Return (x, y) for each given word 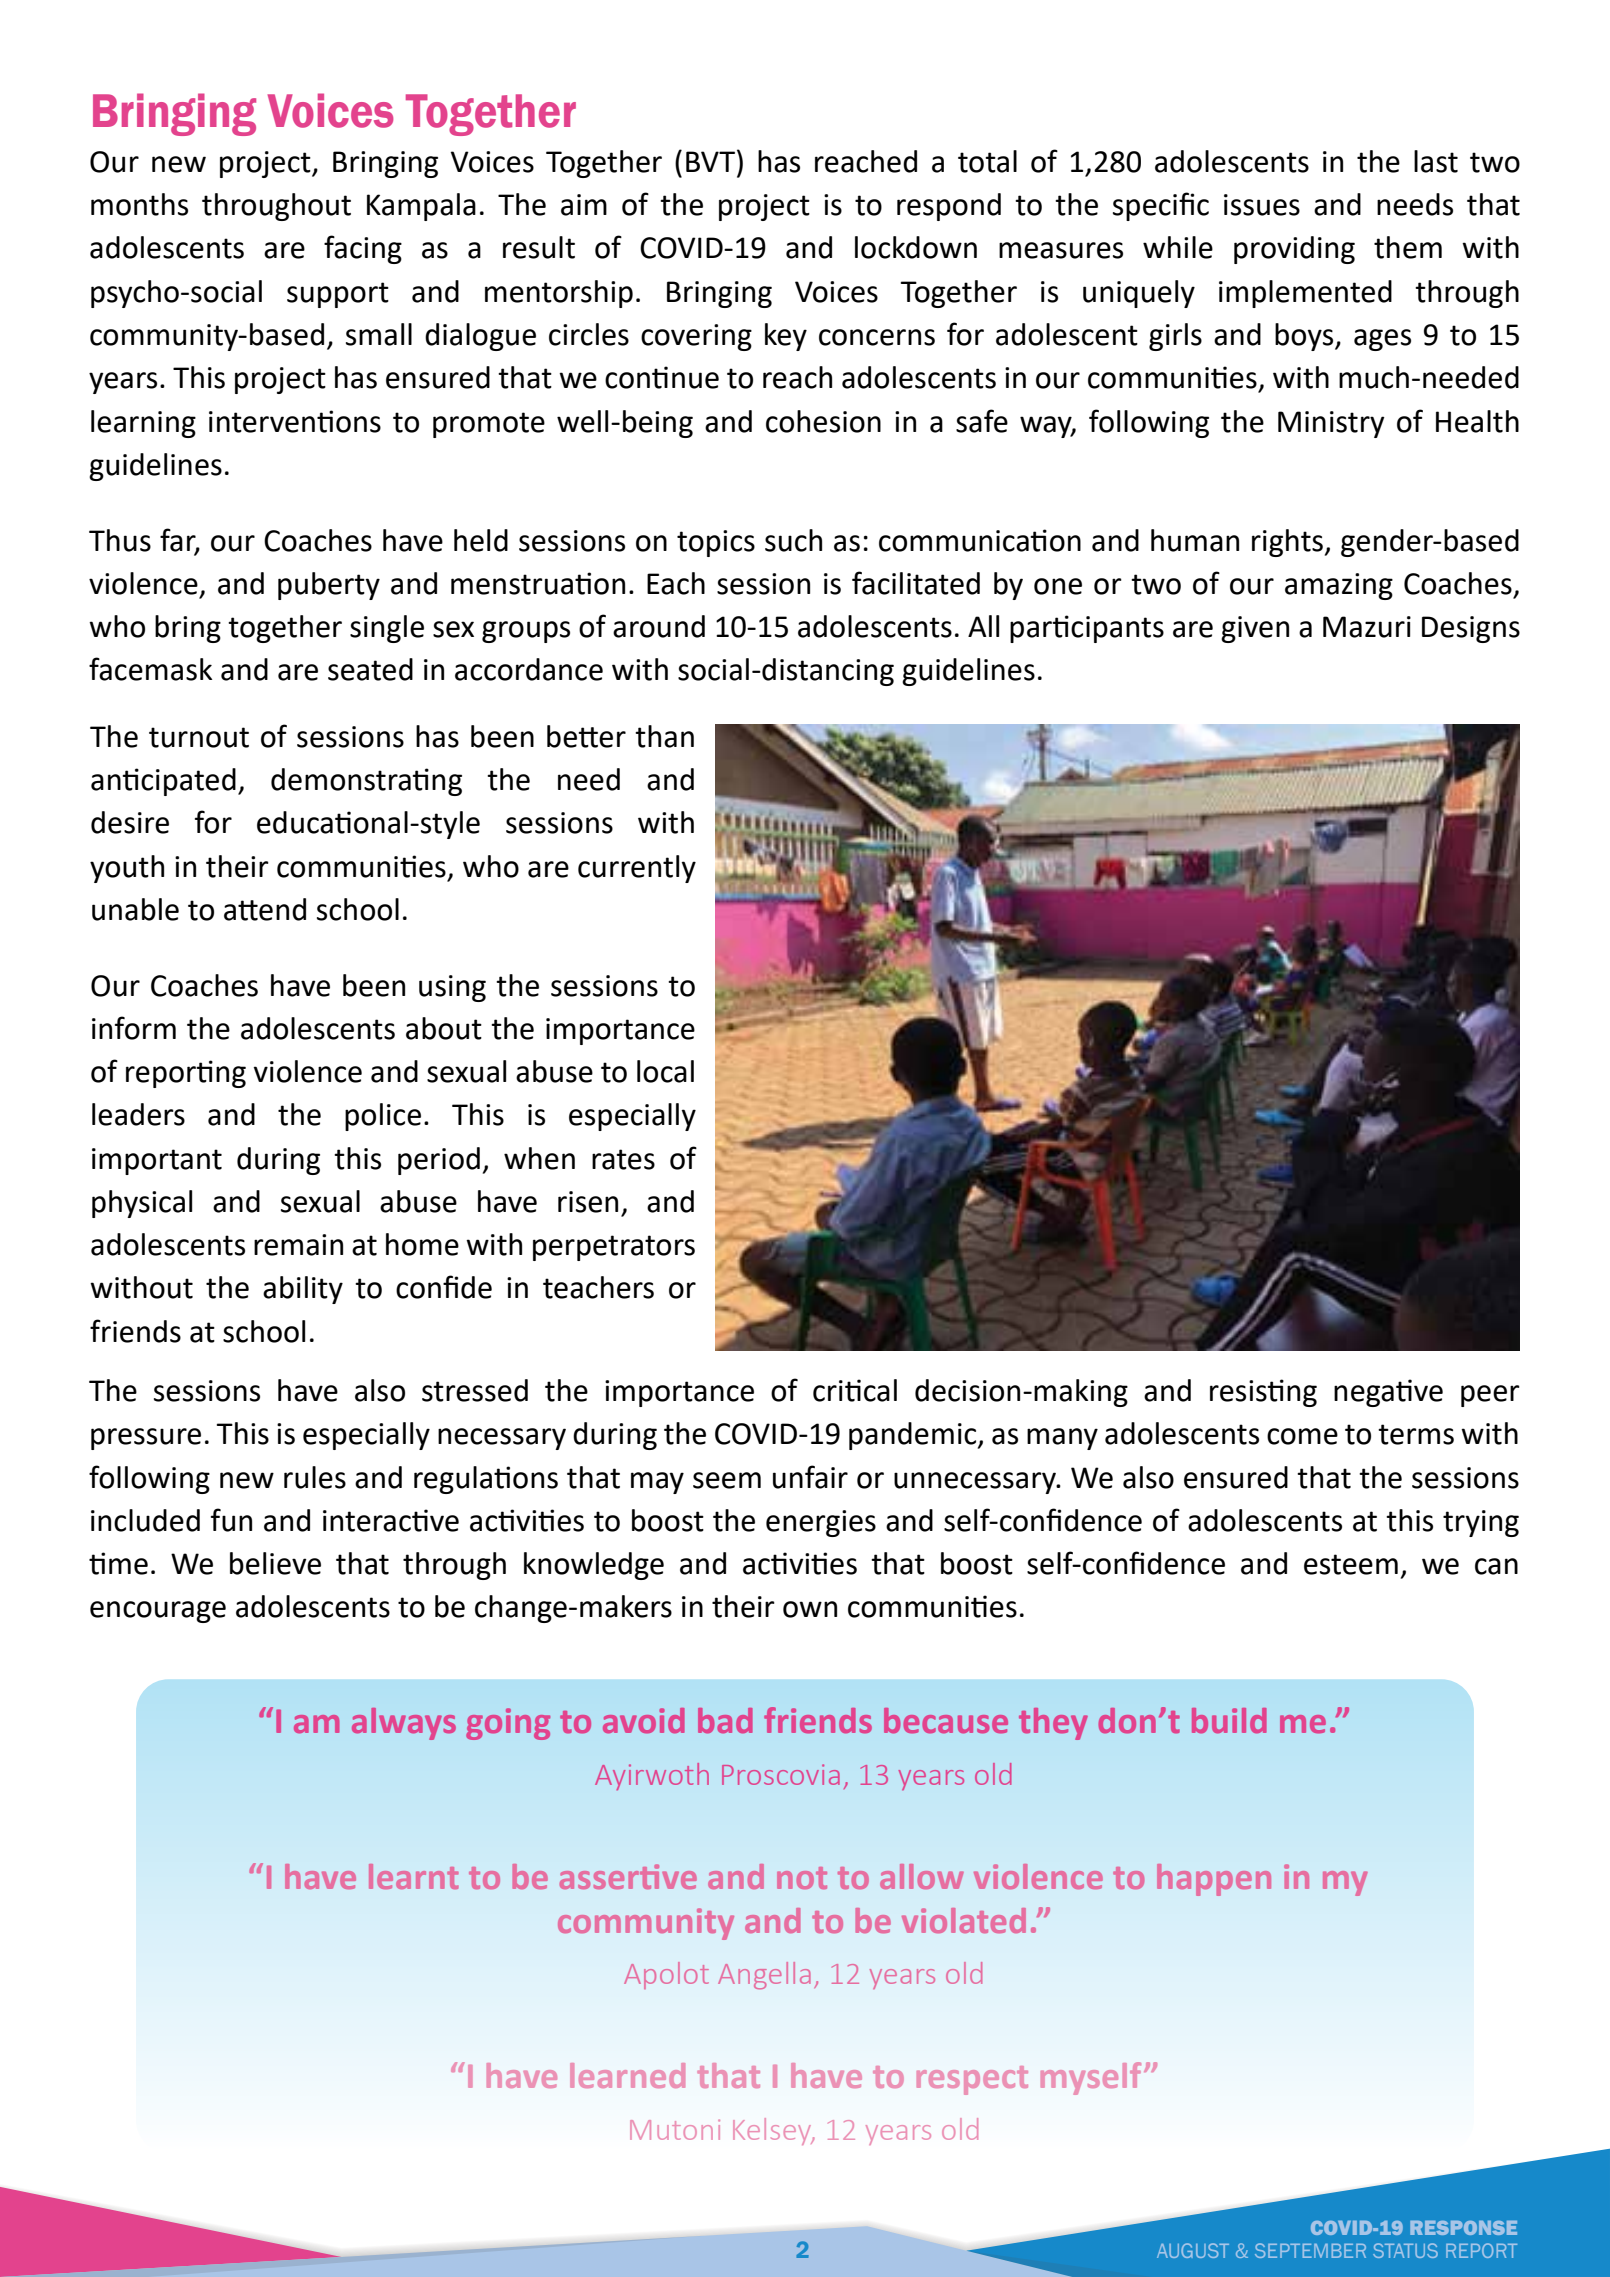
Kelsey (773, 2131)
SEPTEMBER (1310, 2250)
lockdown (916, 247)
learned (627, 2075)
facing (363, 249)
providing (1294, 250)
